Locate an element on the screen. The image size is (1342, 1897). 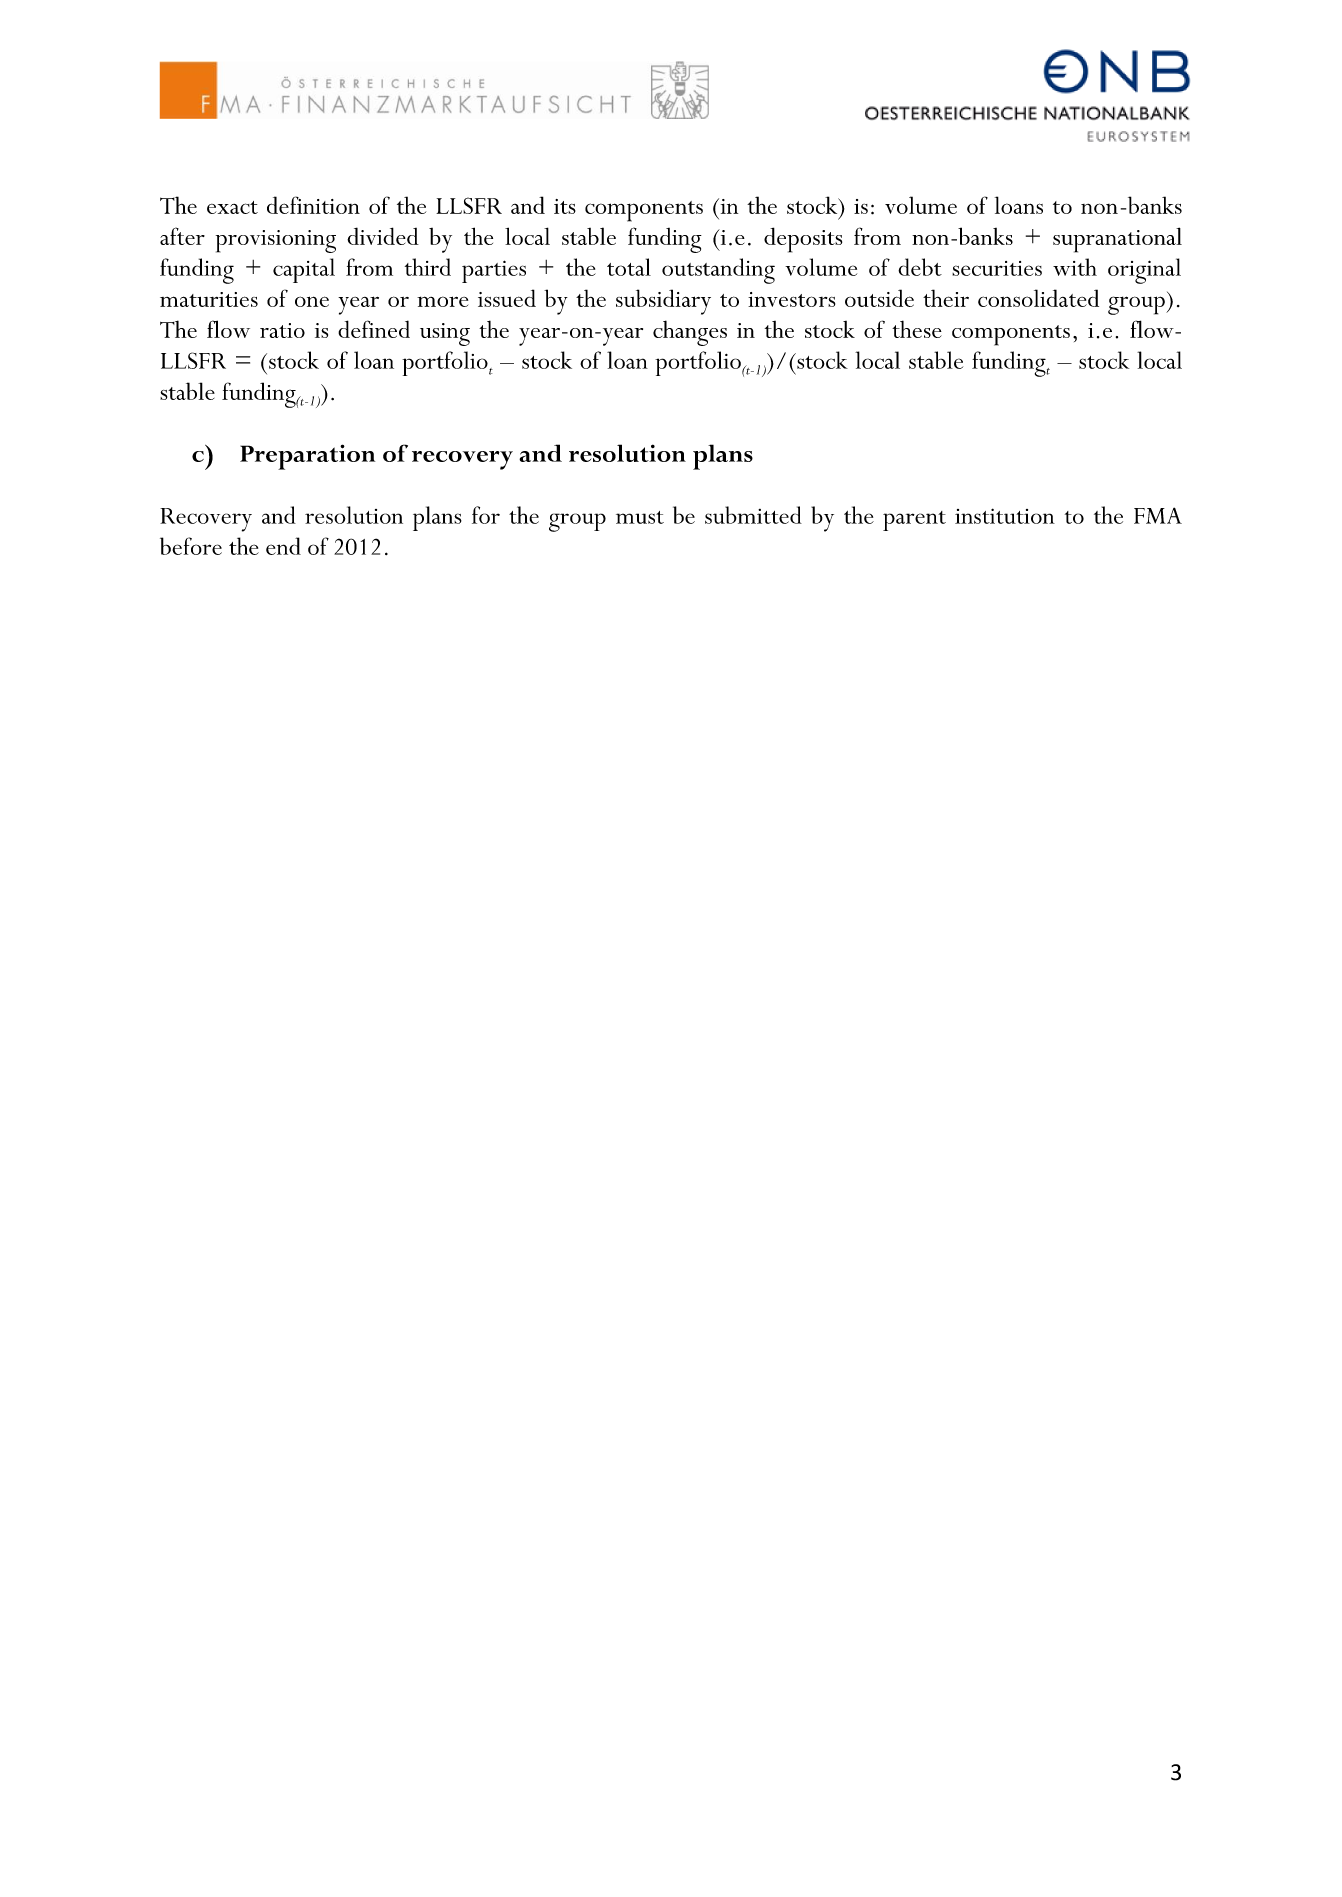
deposits is located at coordinates (803, 240).
